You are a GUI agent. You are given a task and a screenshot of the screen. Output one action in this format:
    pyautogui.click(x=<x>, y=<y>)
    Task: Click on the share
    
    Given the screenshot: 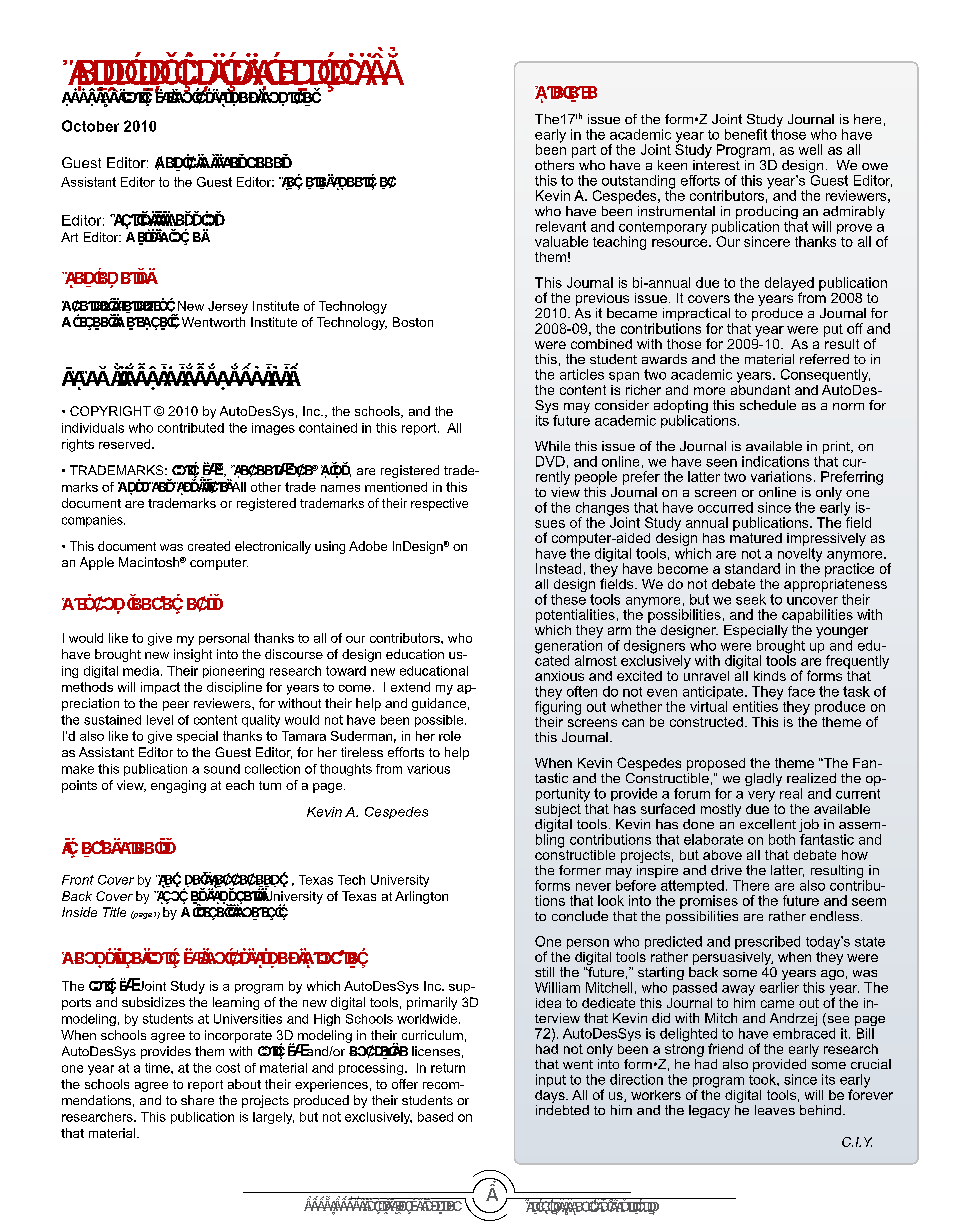 What is the action you would take?
    pyautogui.click(x=197, y=1100)
